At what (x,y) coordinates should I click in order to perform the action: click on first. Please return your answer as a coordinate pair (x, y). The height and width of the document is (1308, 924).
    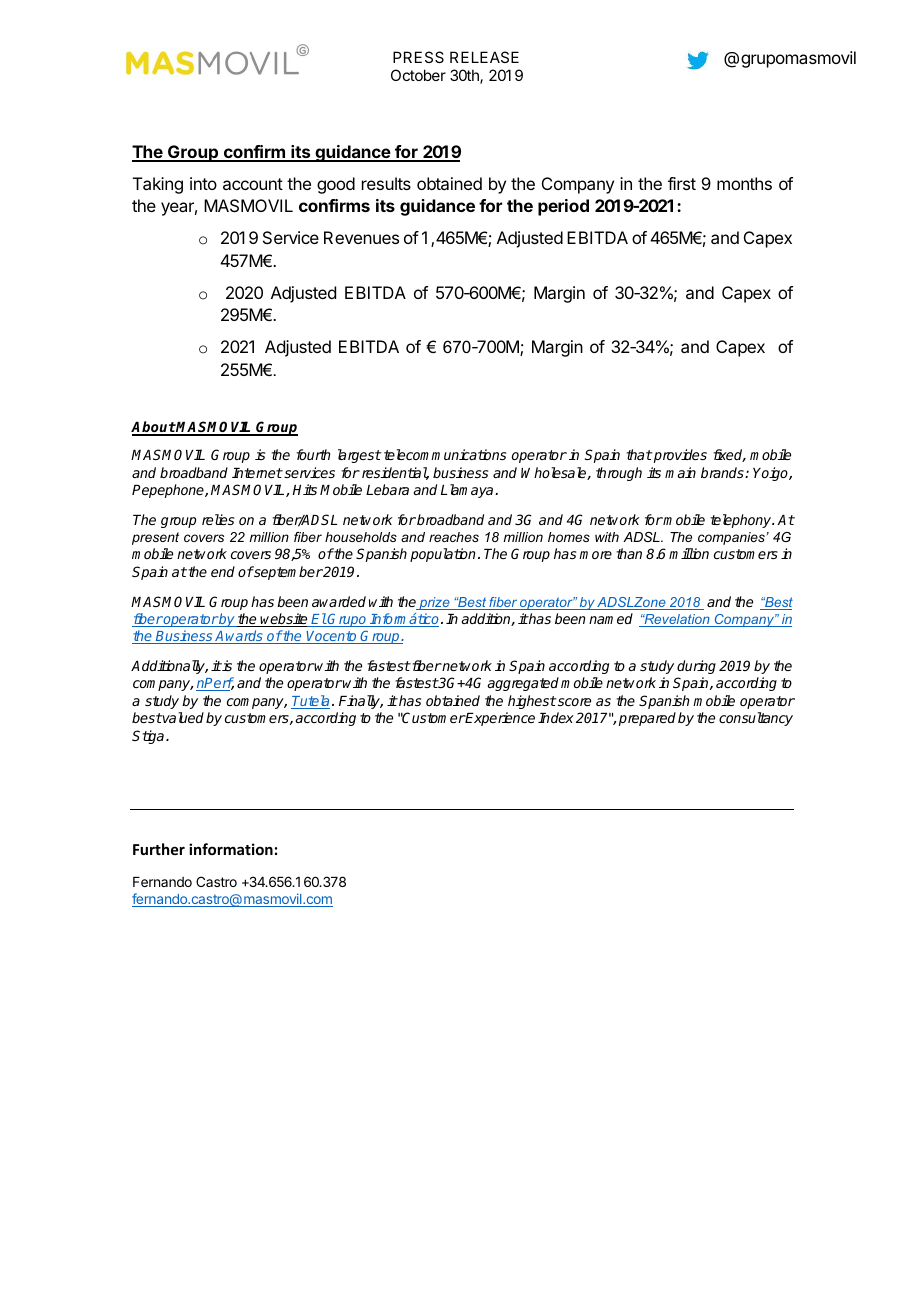
    Looking at the image, I should click on (682, 183).
